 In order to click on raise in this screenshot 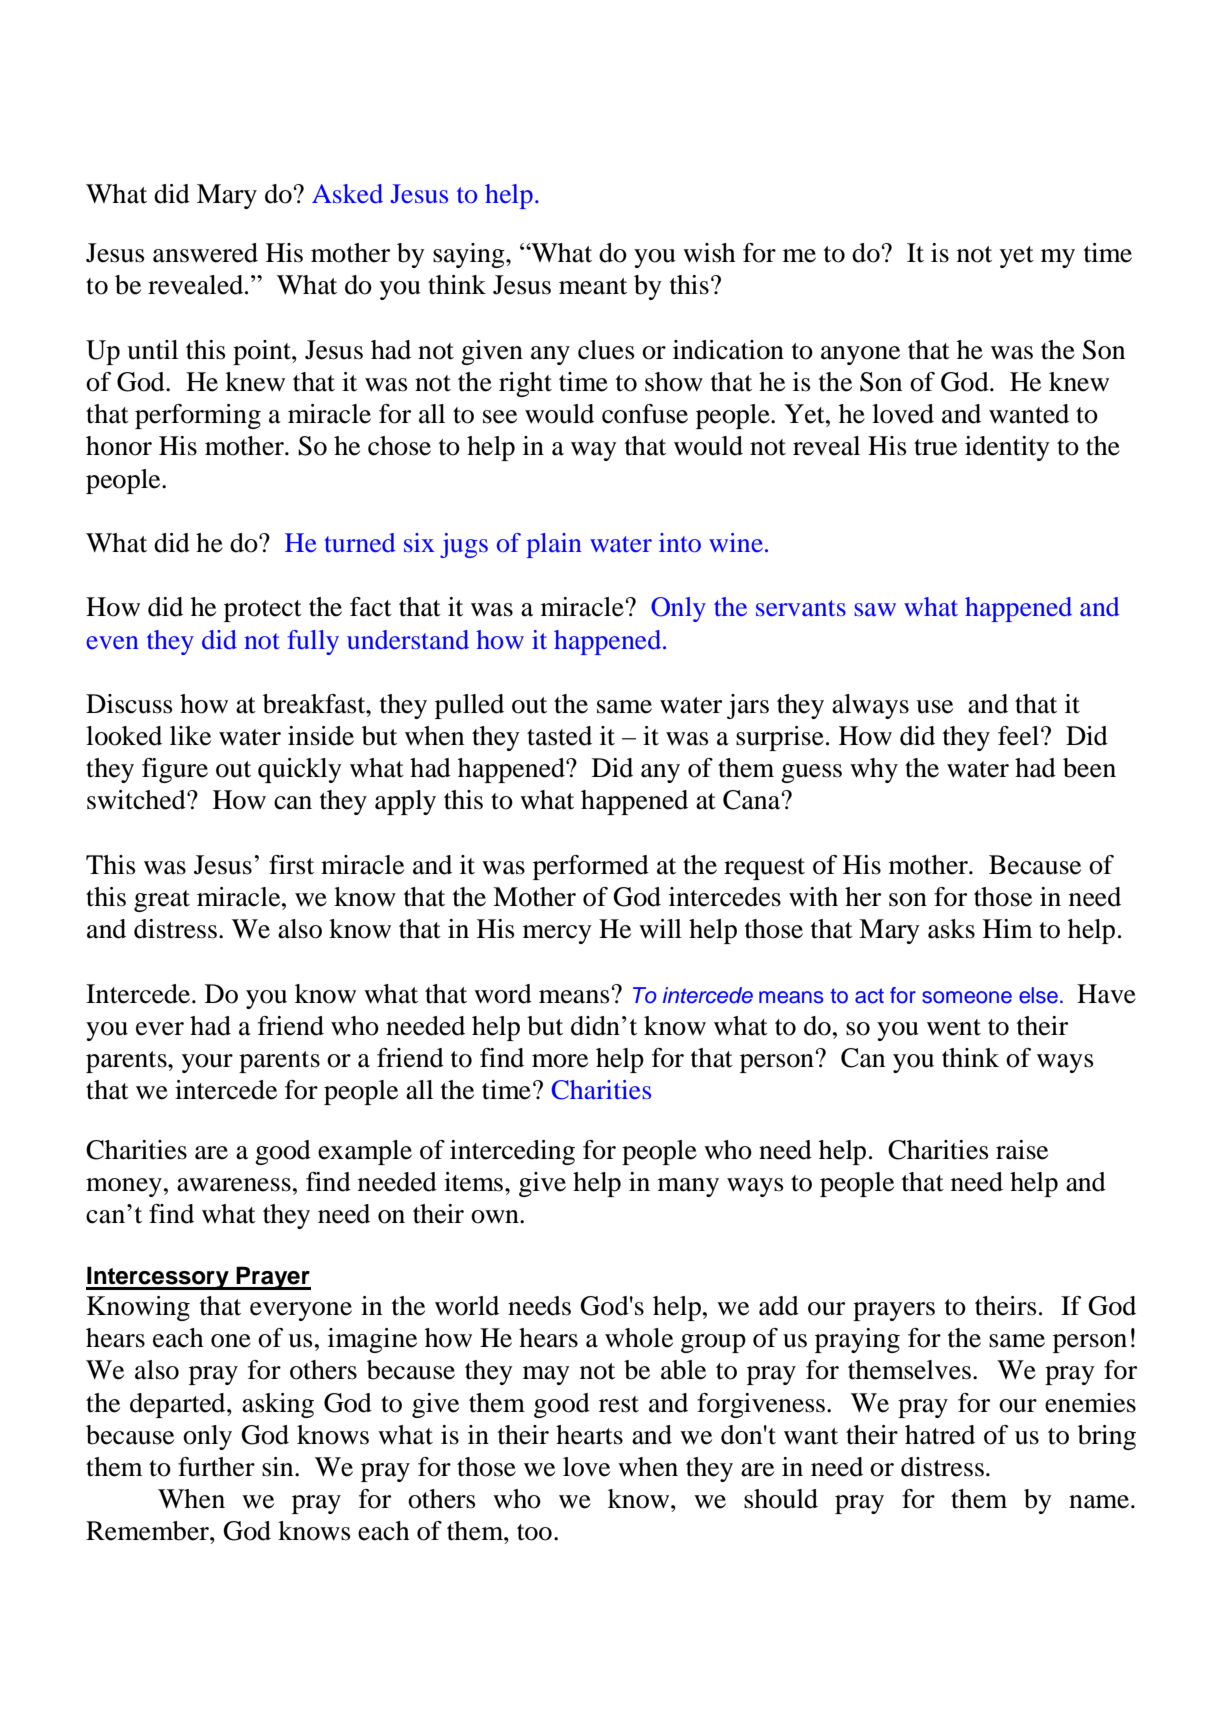, I will do `click(1022, 1150)`.
